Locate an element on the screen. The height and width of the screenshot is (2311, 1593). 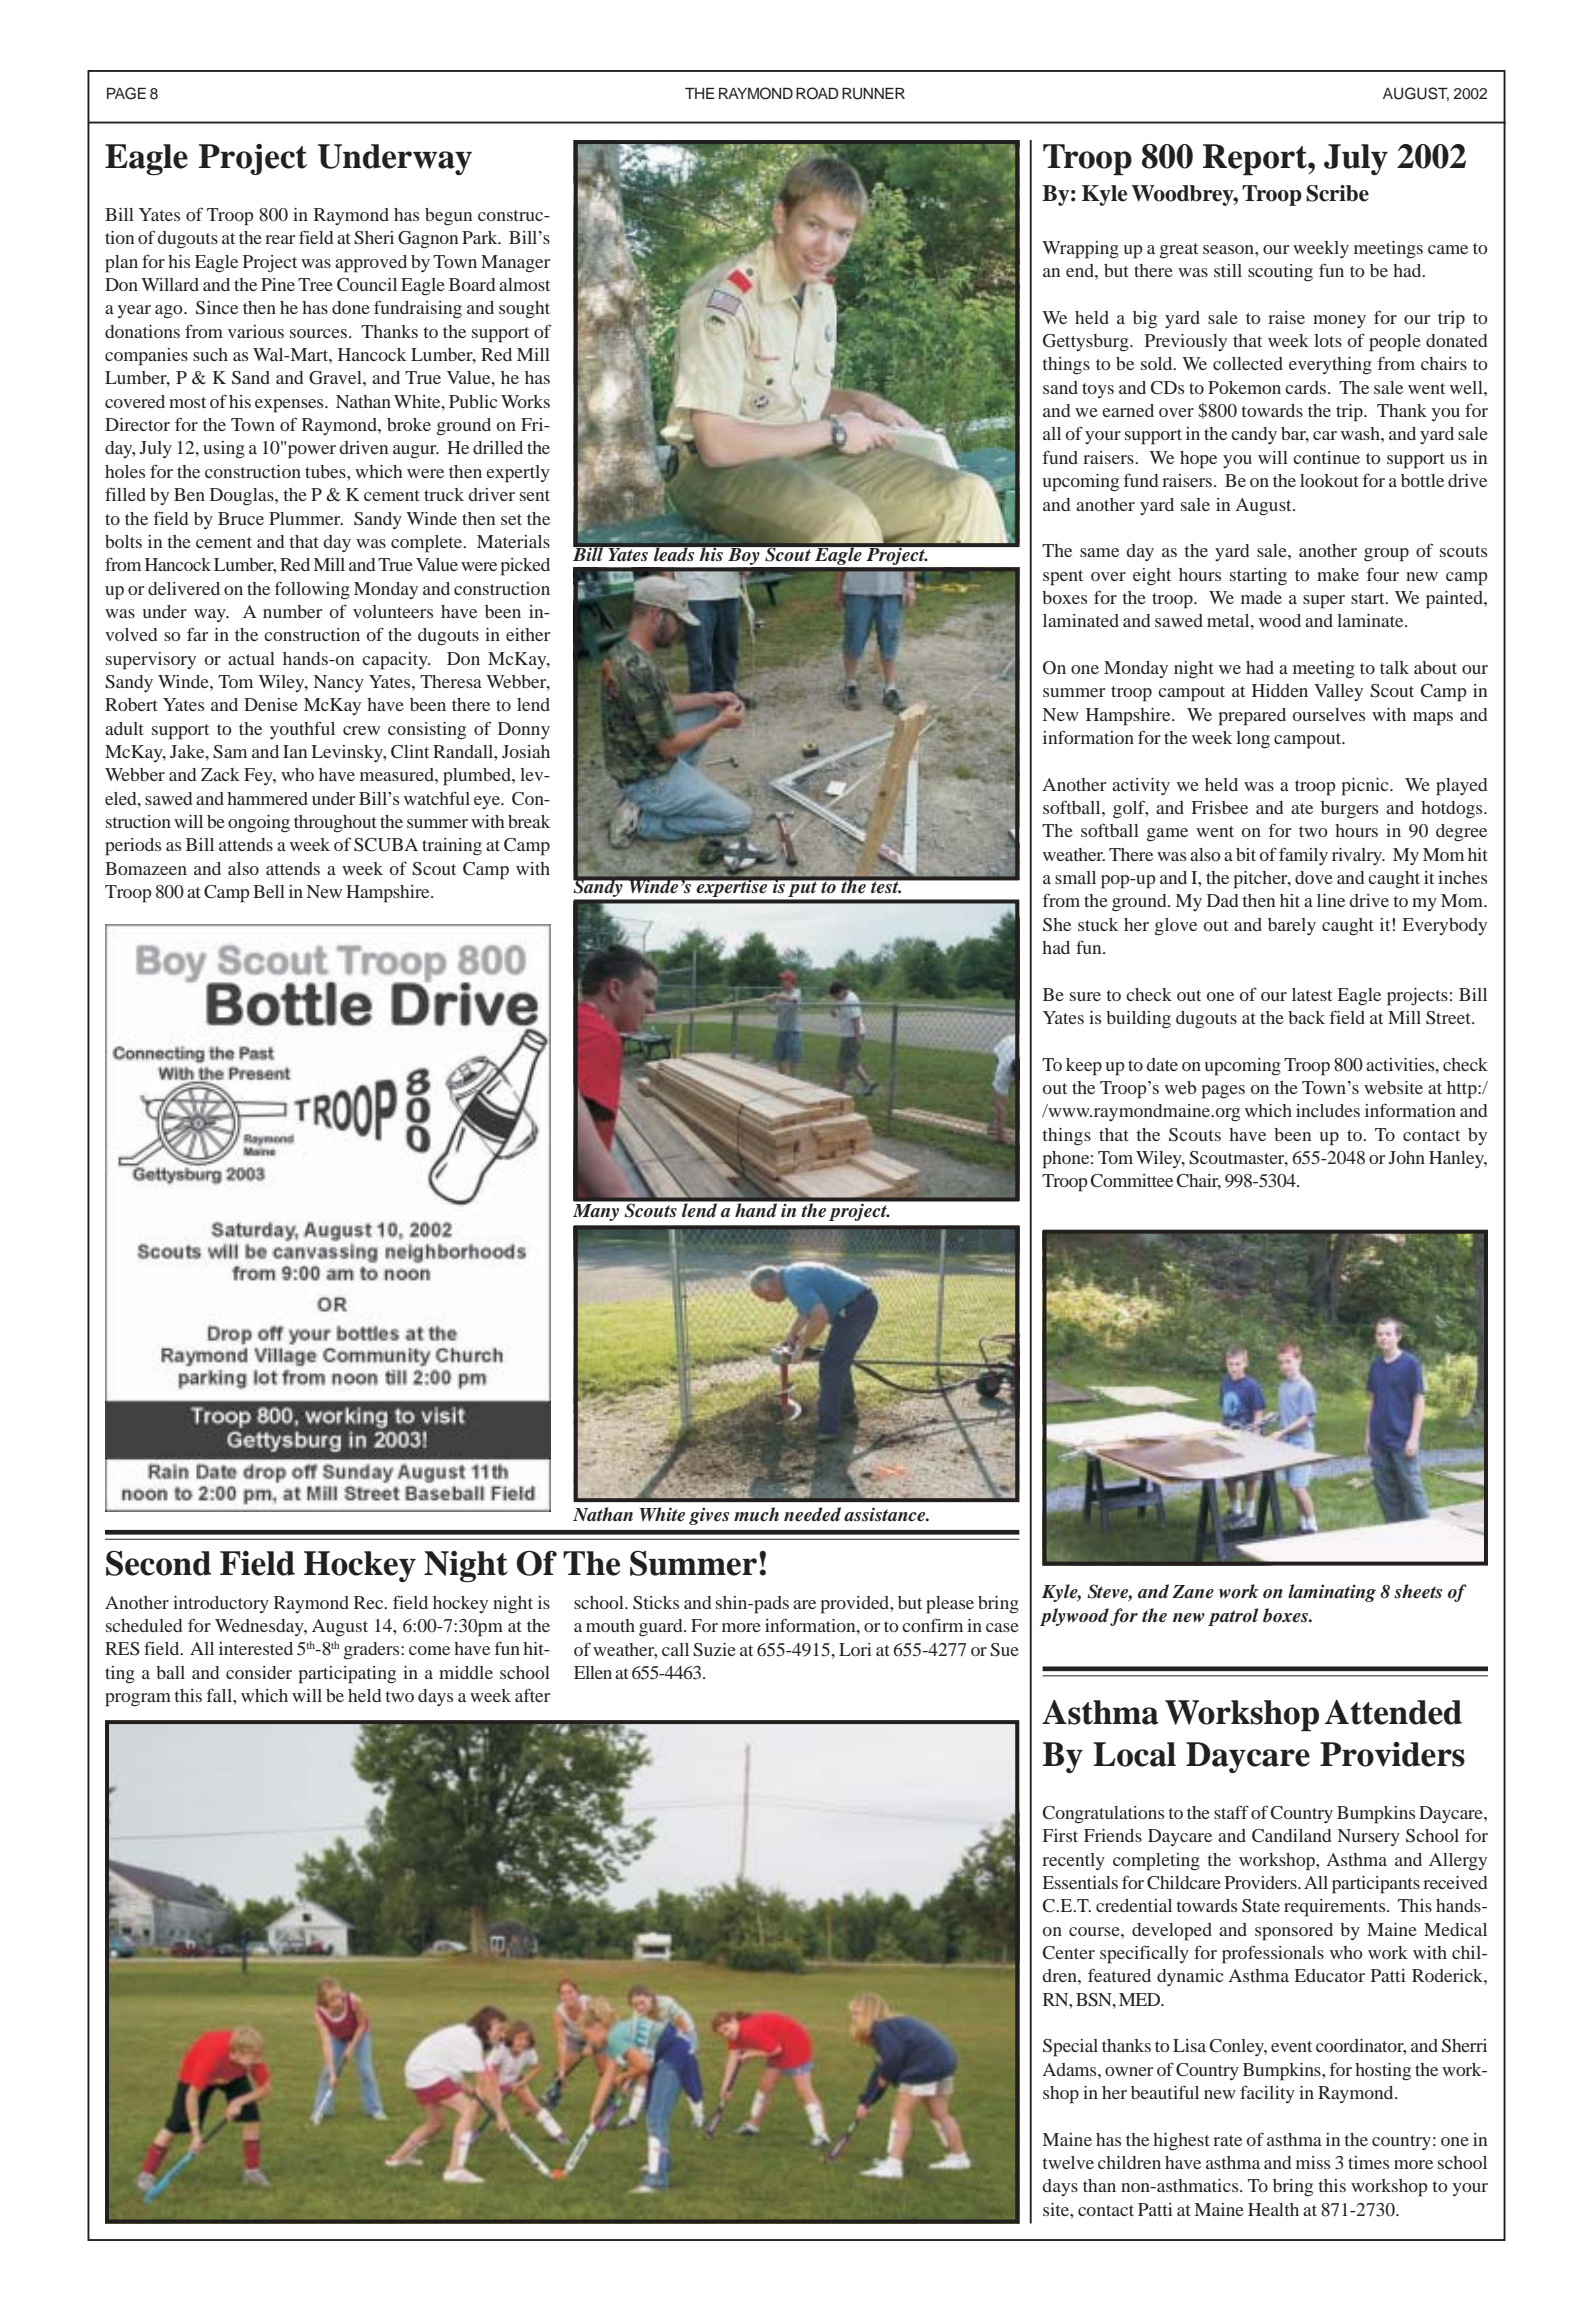
keep is located at coordinates (1084, 1067).
